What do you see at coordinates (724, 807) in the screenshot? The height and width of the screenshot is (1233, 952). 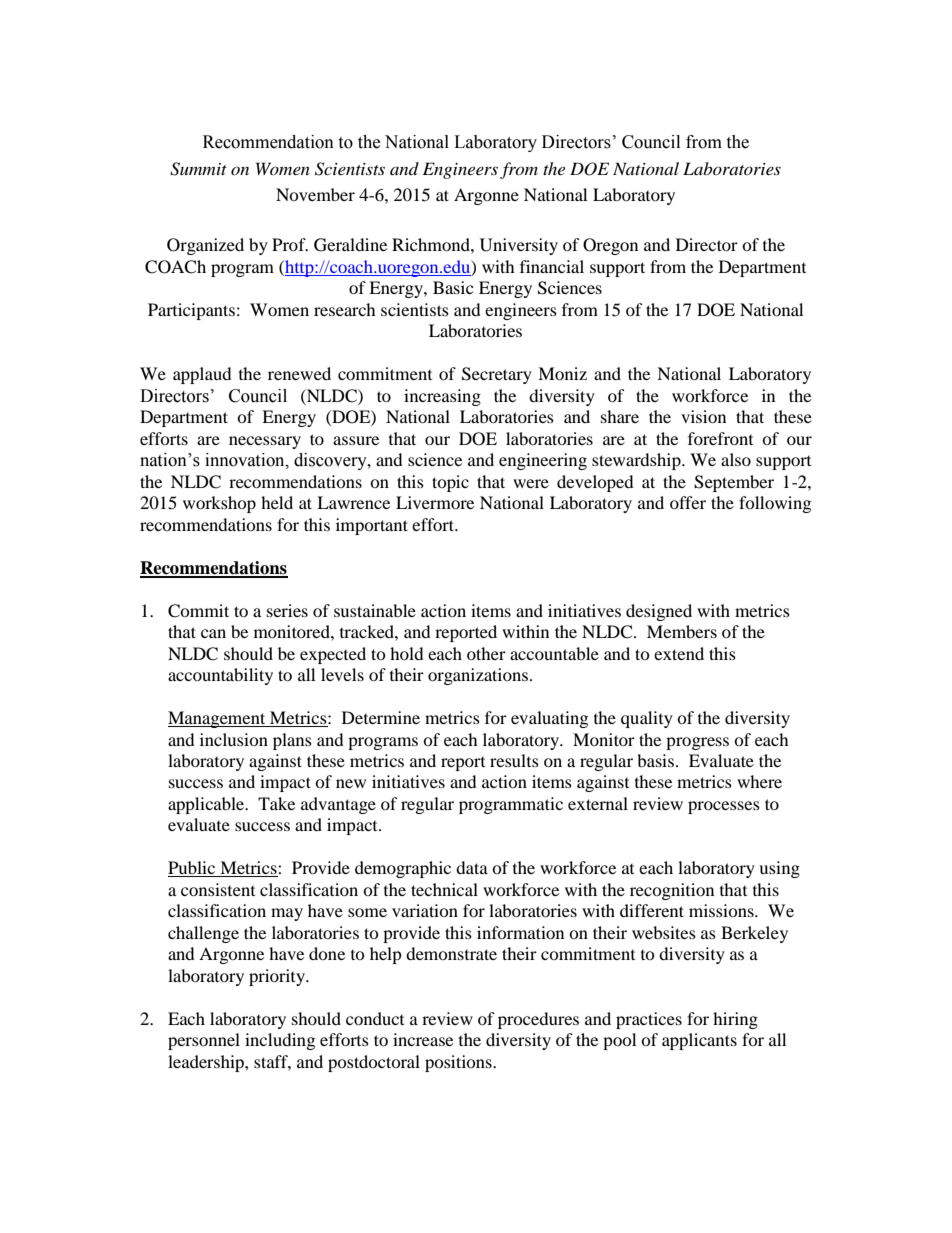 I see `processes` at bounding box center [724, 807].
